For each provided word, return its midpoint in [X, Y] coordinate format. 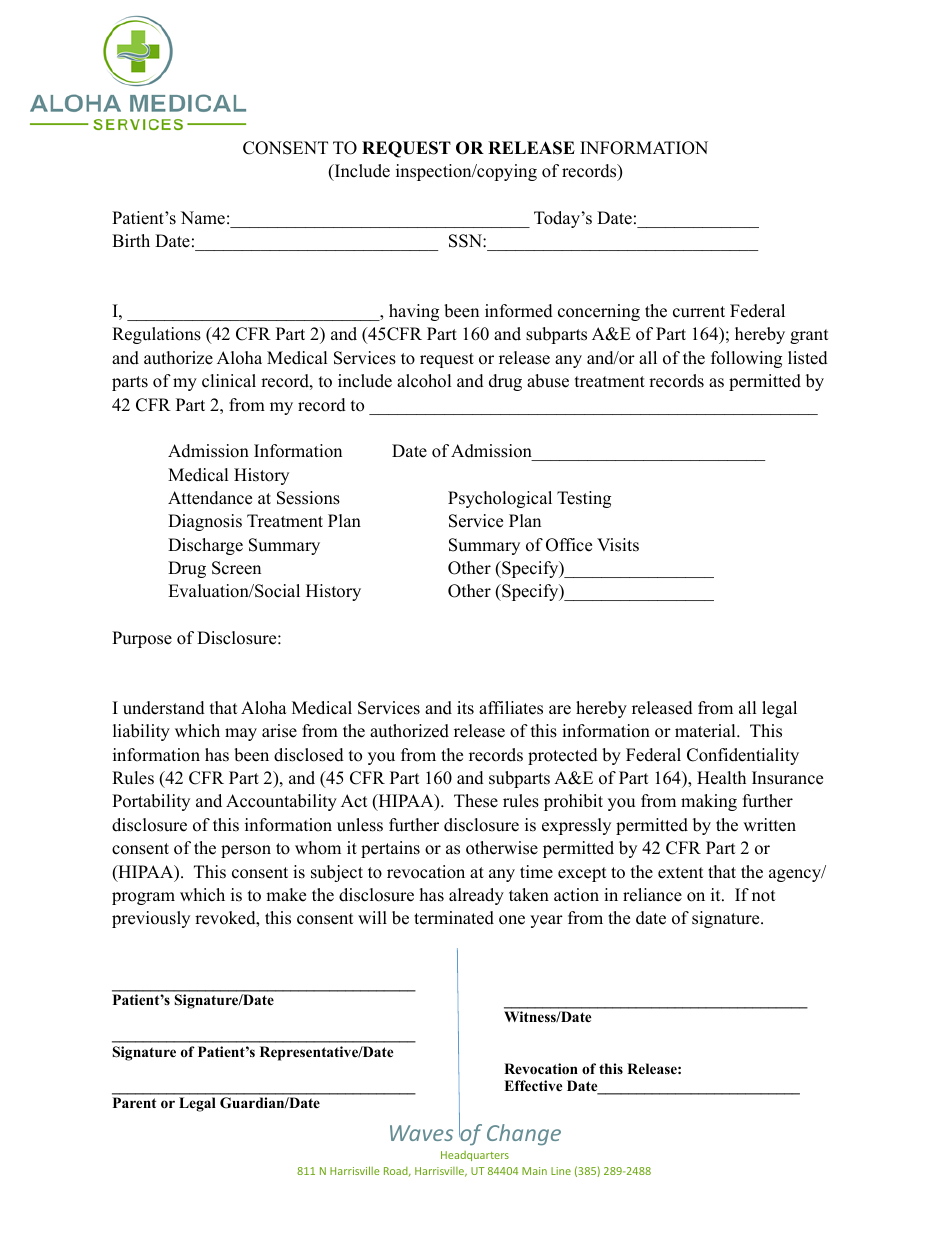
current [699, 312]
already [476, 896]
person [246, 851]
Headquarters [475, 1156]
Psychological [500, 499]
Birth [131, 240]
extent [681, 873]
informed [519, 311]
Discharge [205, 546]
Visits [618, 545]
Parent [134, 1102]
